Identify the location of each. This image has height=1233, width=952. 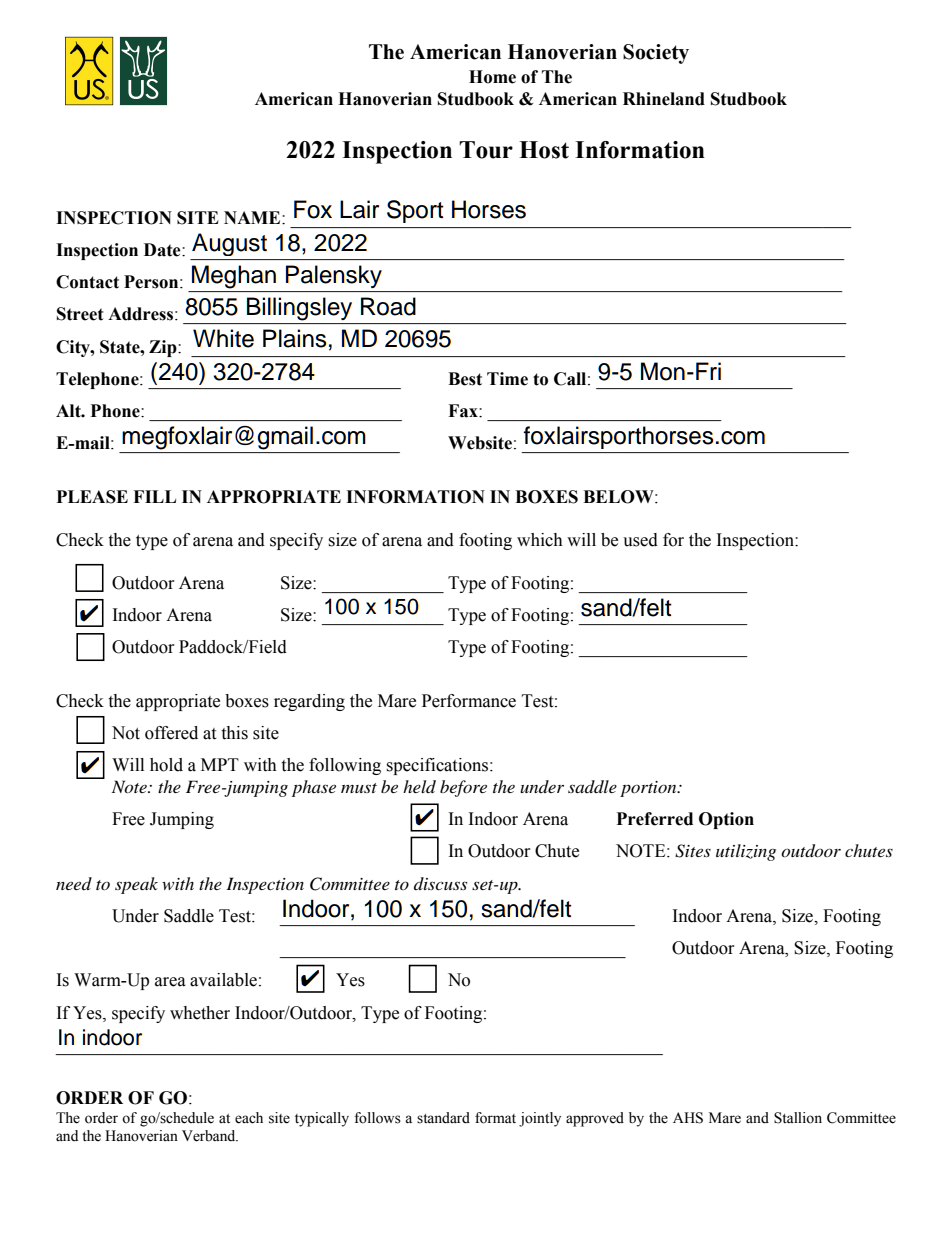
(249, 1118).
